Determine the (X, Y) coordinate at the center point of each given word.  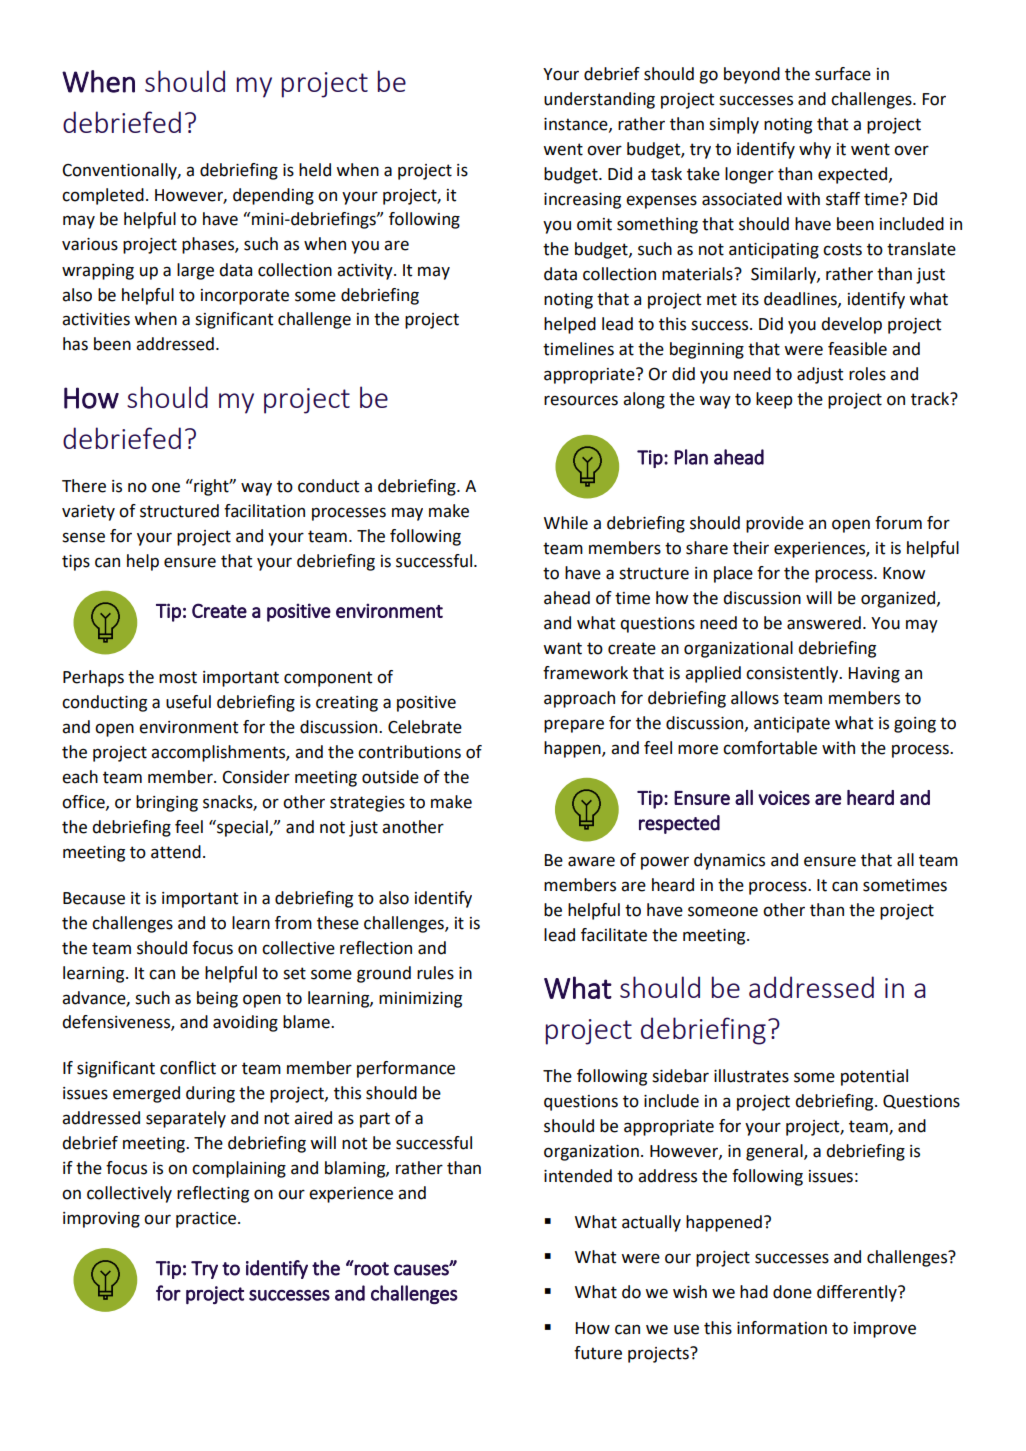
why (815, 150)
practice (206, 1220)
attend (176, 852)
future (598, 1353)
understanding (599, 100)
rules (435, 973)
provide (775, 524)
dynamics (729, 861)
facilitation (264, 511)
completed (103, 196)
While (566, 523)
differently (858, 1293)
